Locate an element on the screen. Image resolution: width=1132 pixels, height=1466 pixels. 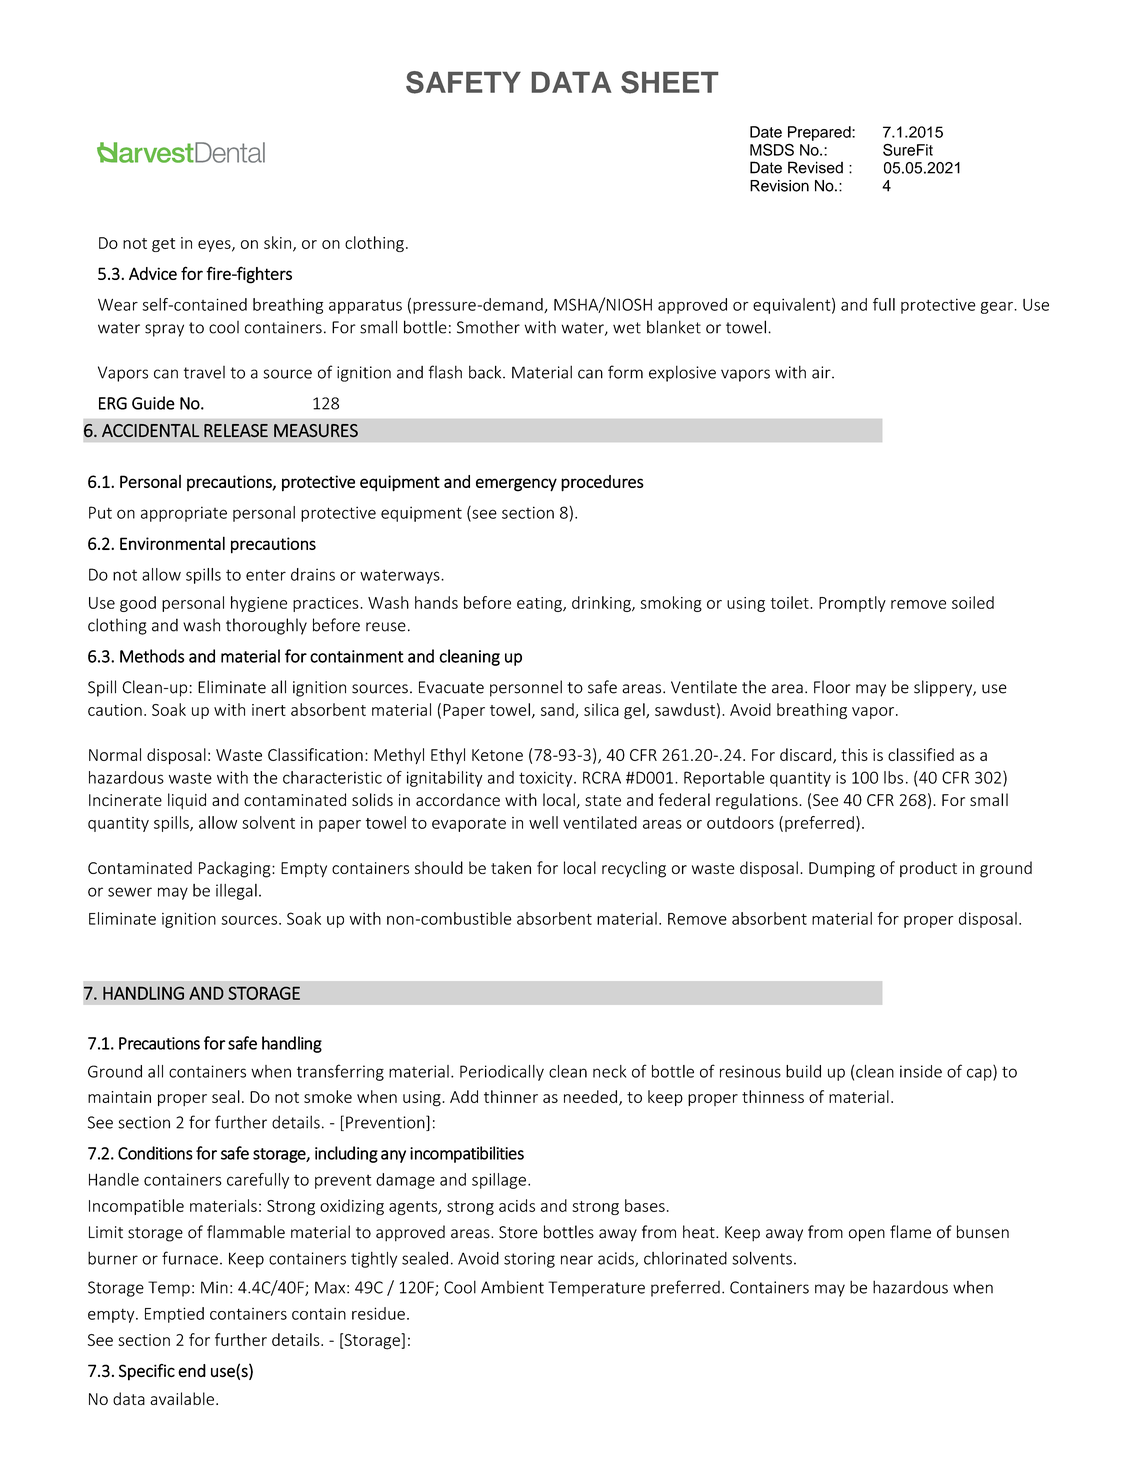
Packaging is located at coordinates (236, 869).
